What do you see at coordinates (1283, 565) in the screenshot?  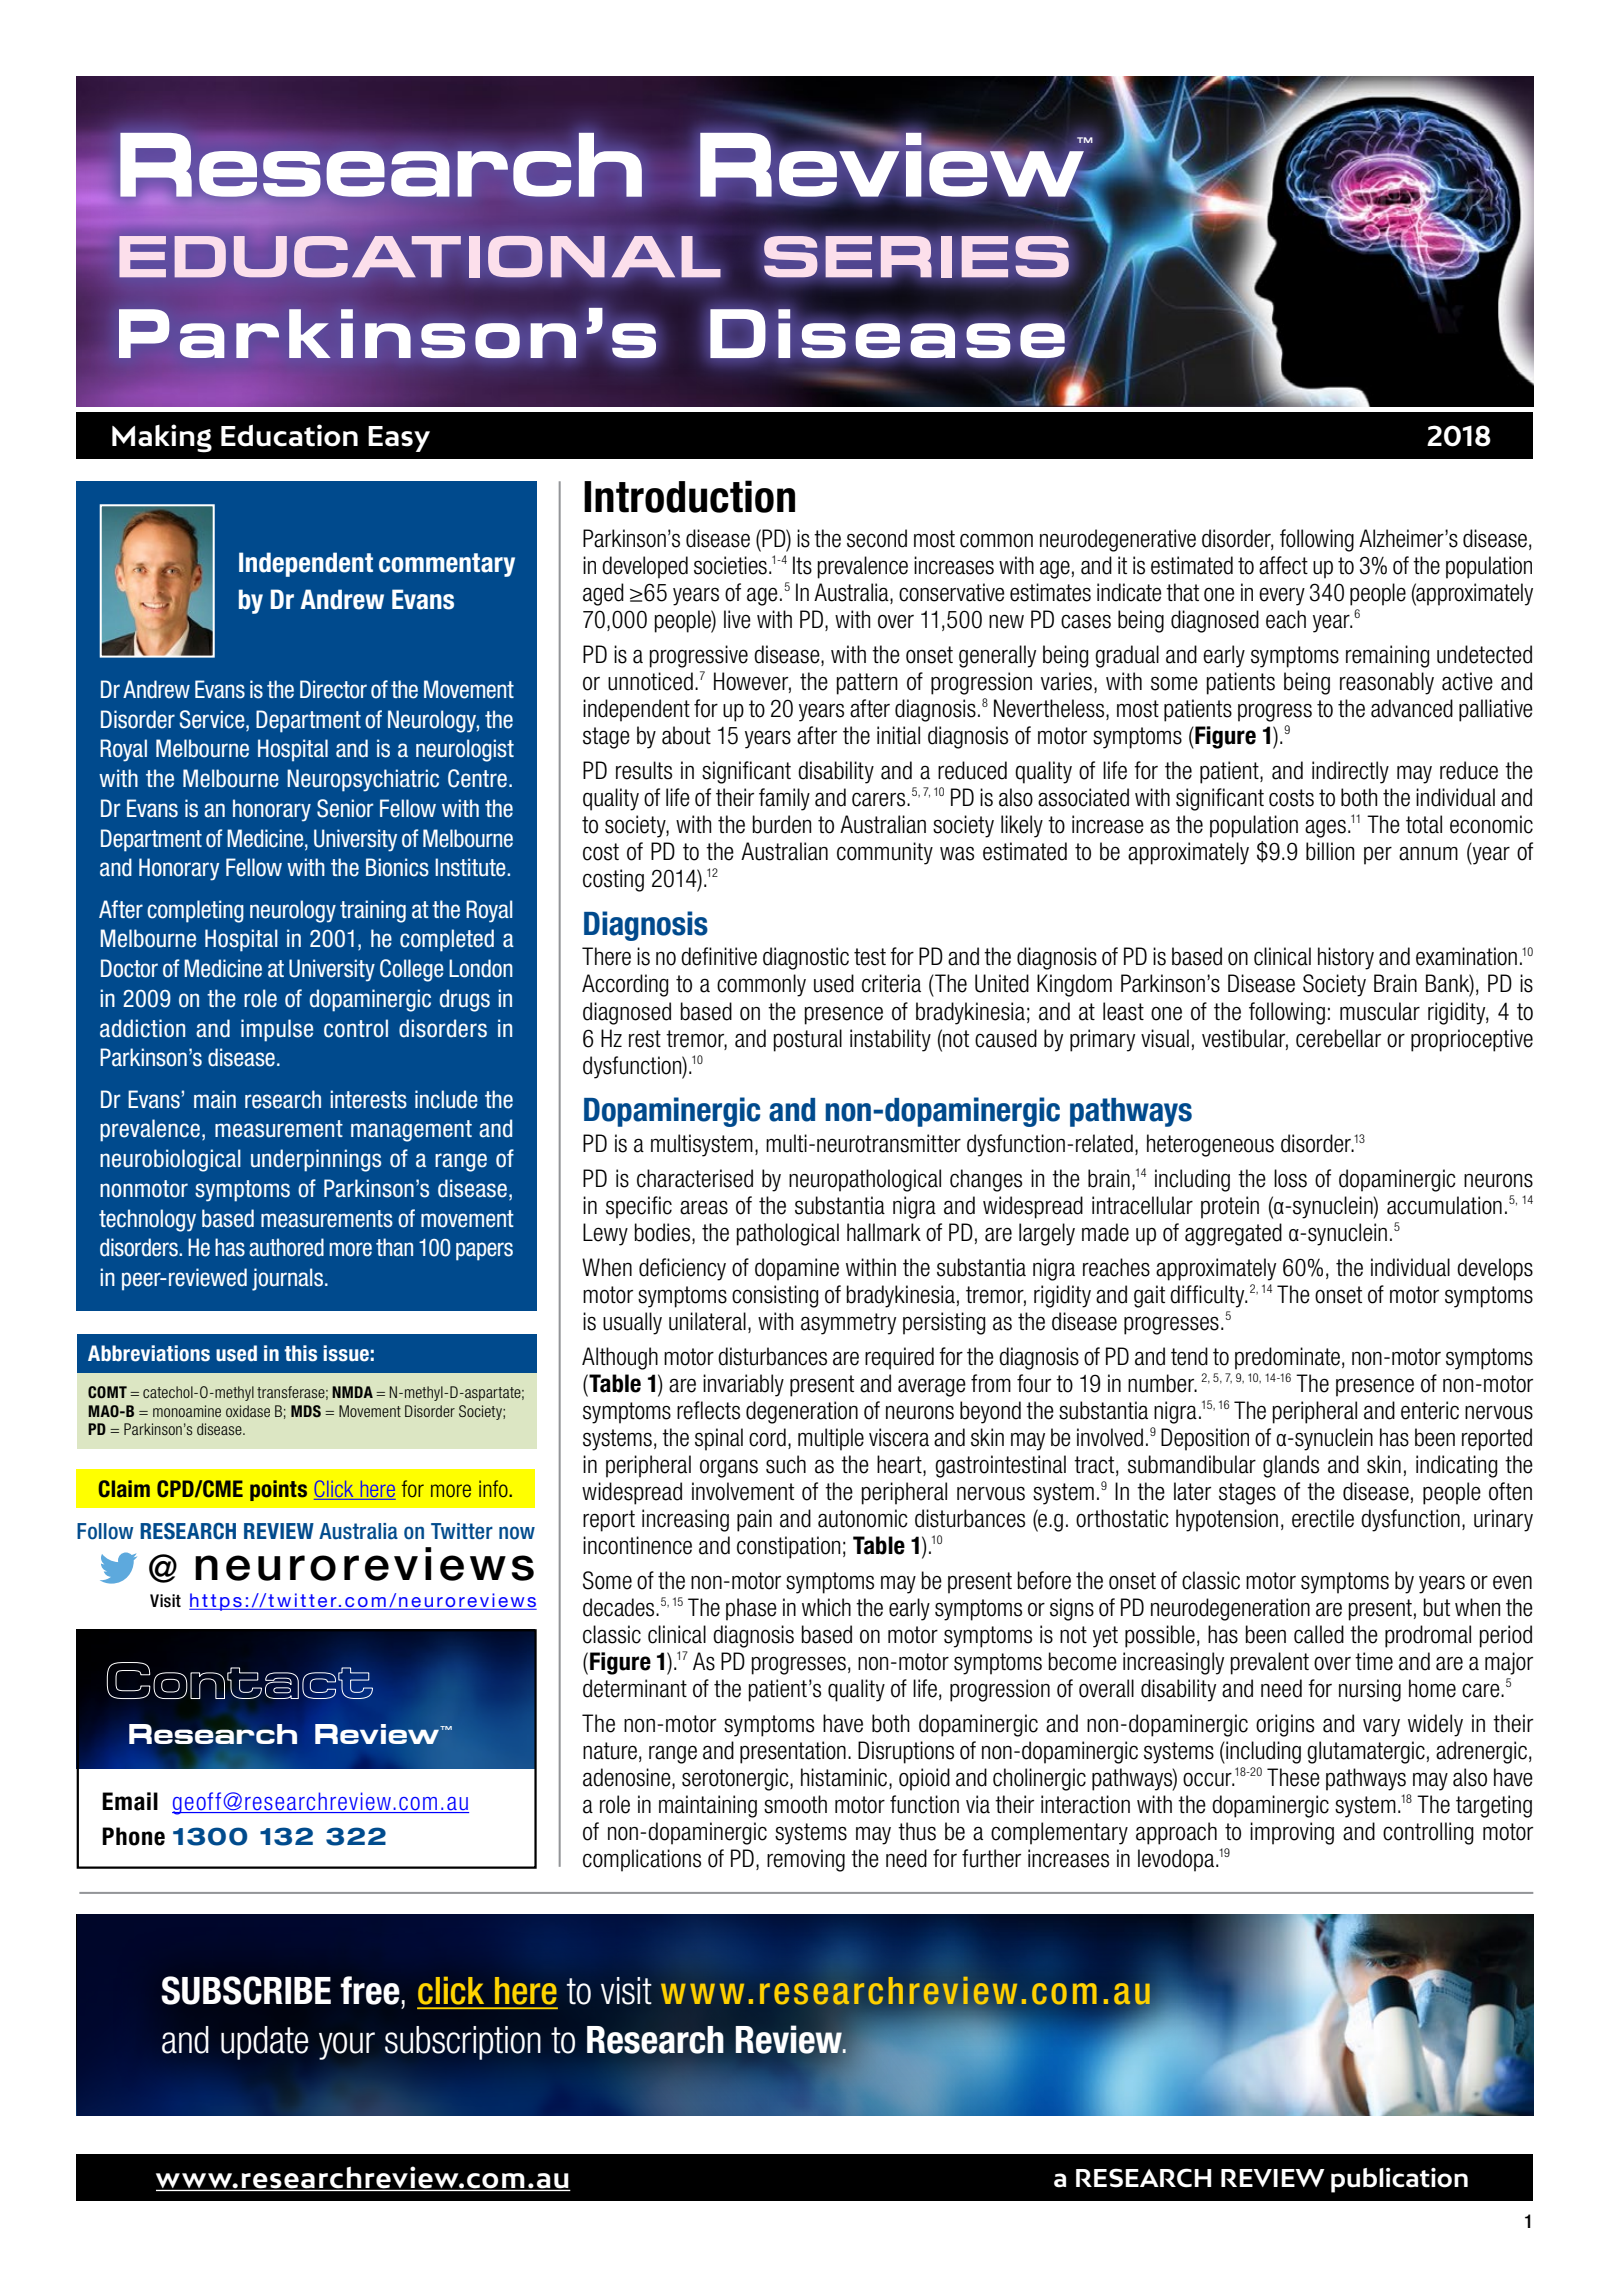 I see `affect` at bounding box center [1283, 565].
